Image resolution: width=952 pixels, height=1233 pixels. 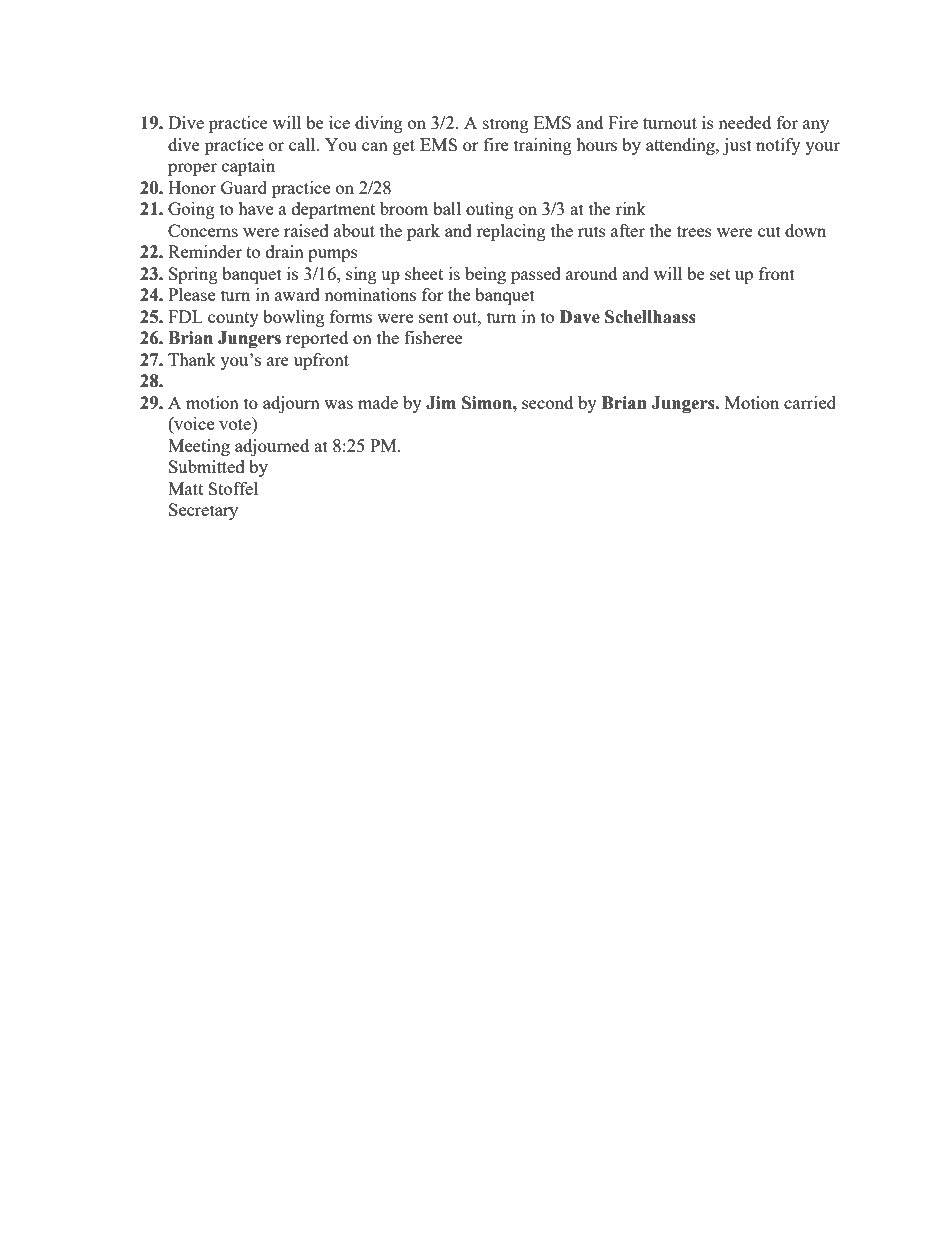 I want to click on strong, so click(x=506, y=125).
